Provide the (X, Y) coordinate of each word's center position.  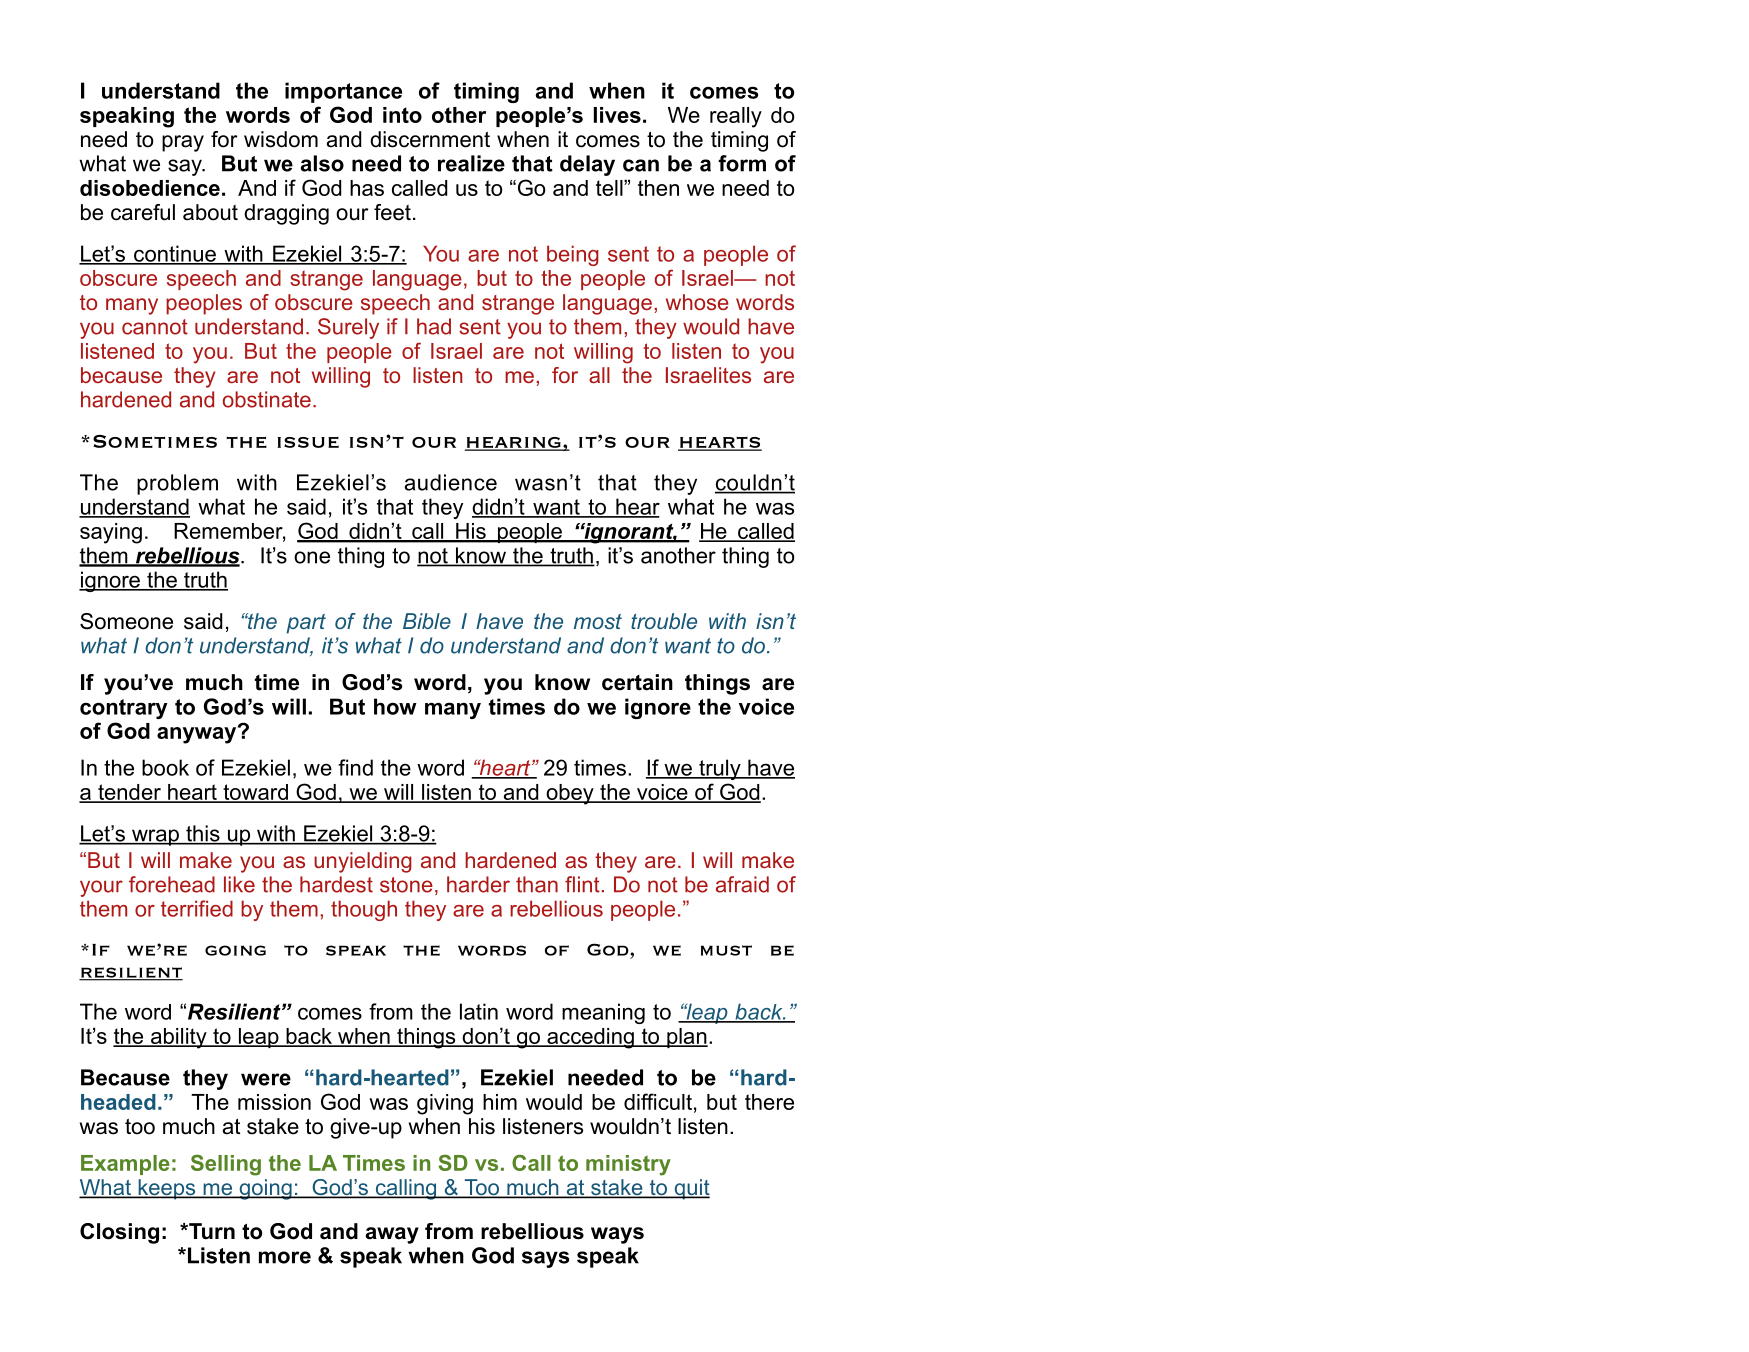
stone (406, 885)
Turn (211, 1231)
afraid (742, 884)
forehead (172, 884)
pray (183, 143)
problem (177, 484)
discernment (430, 139)
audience (451, 482)
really (736, 117)
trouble (664, 621)
